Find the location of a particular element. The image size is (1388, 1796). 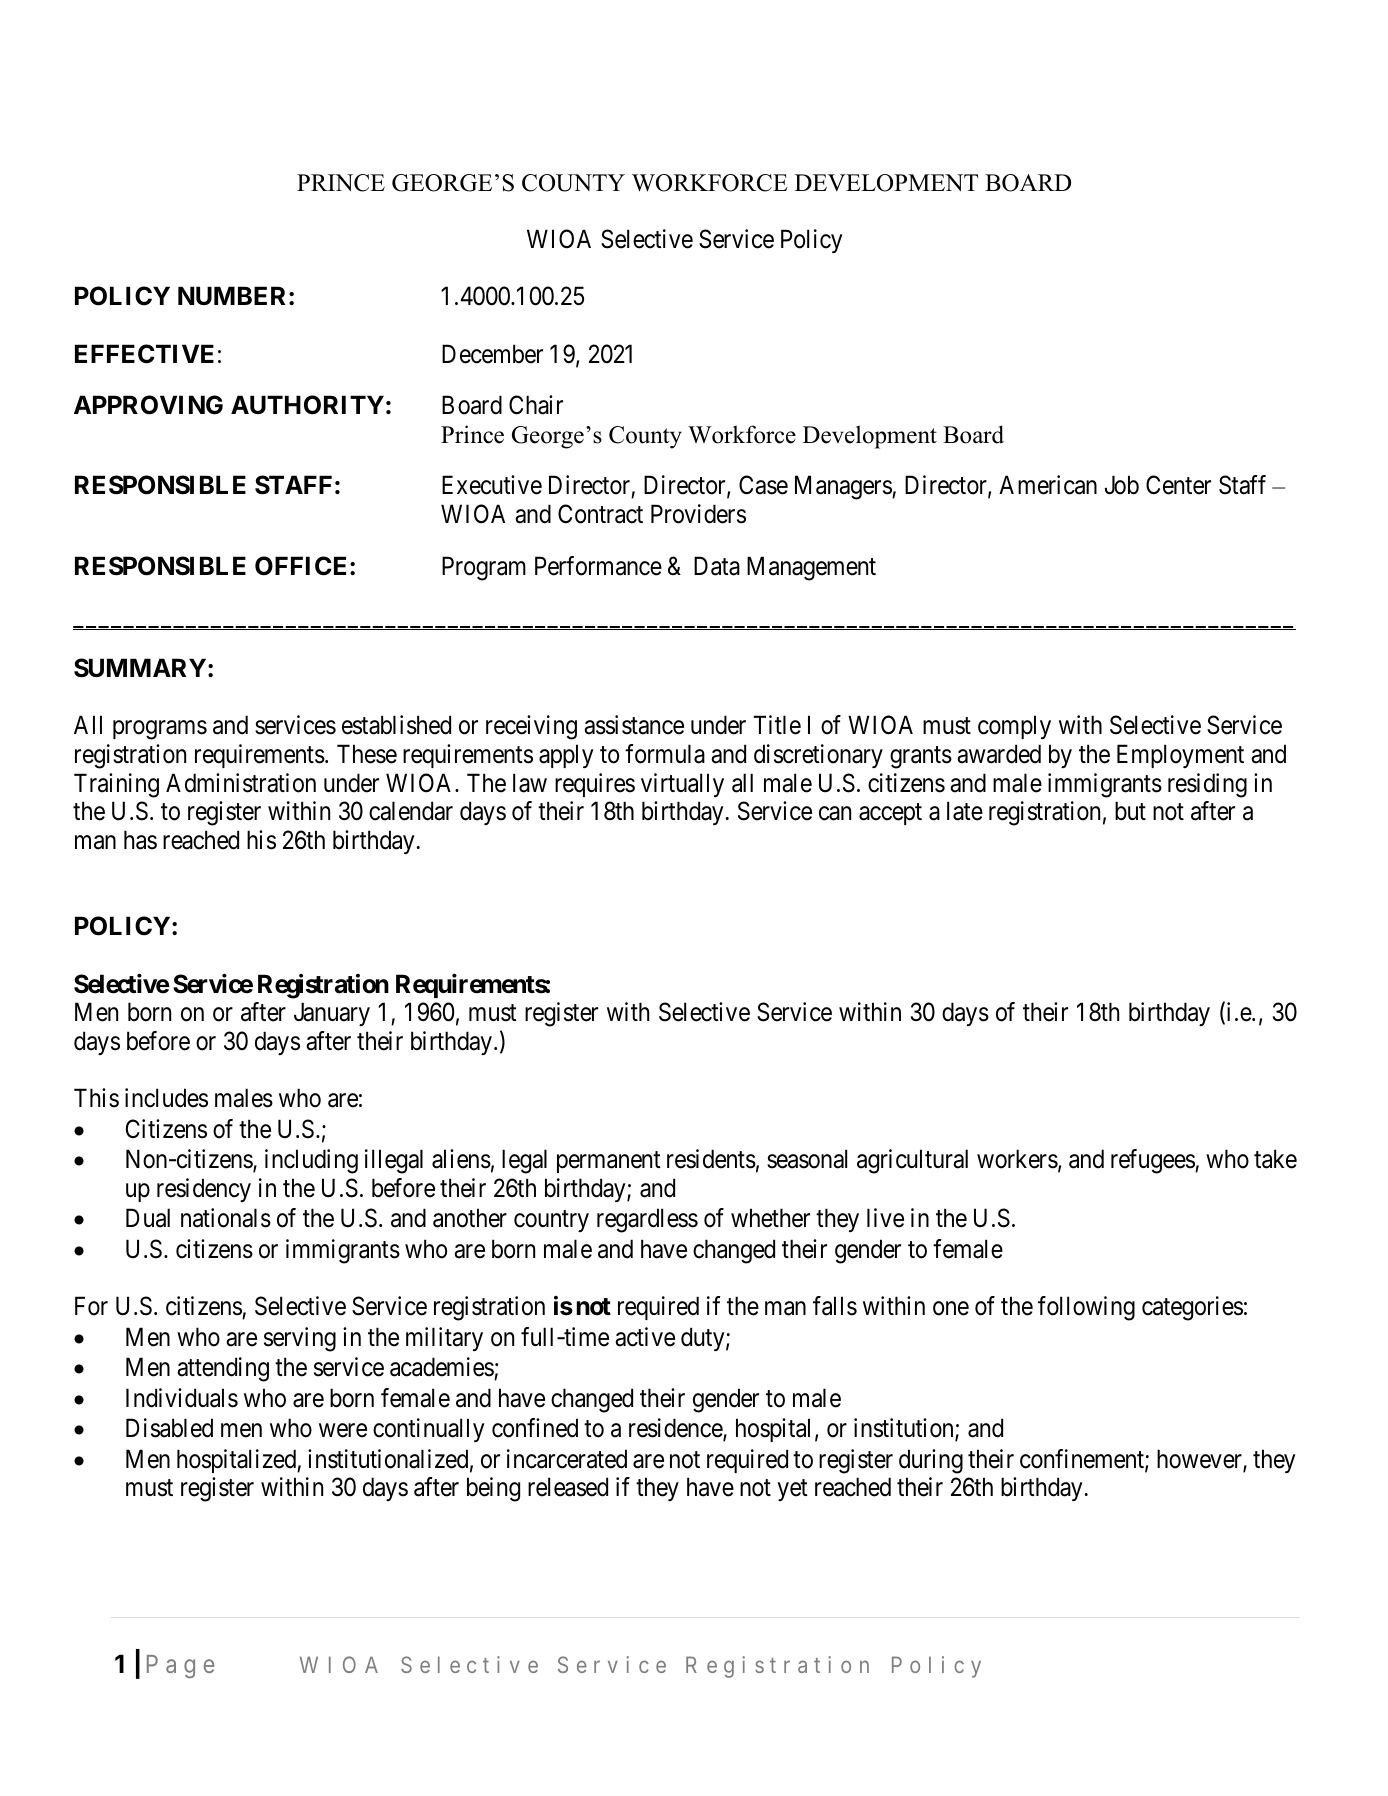

Job is located at coordinates (1122, 485).
